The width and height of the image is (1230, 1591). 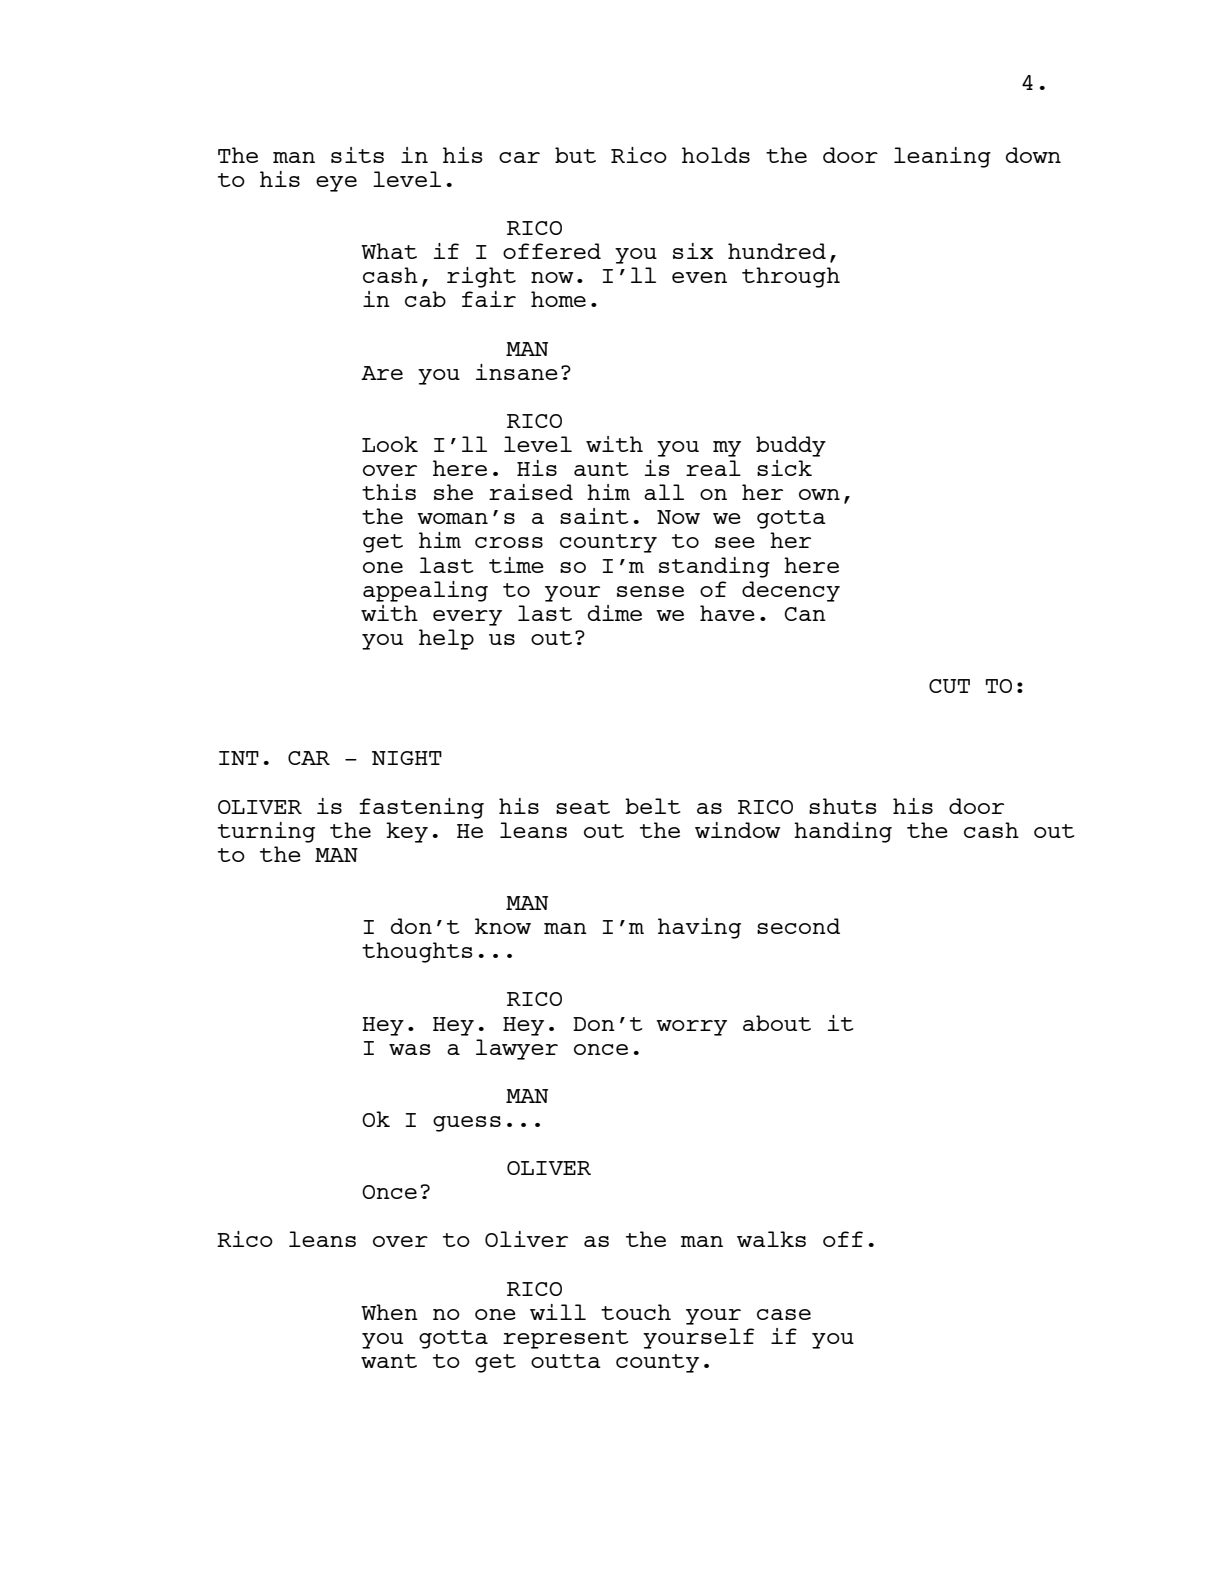 What do you see at coordinates (949, 686) in the image?
I see `CUT` at bounding box center [949, 686].
